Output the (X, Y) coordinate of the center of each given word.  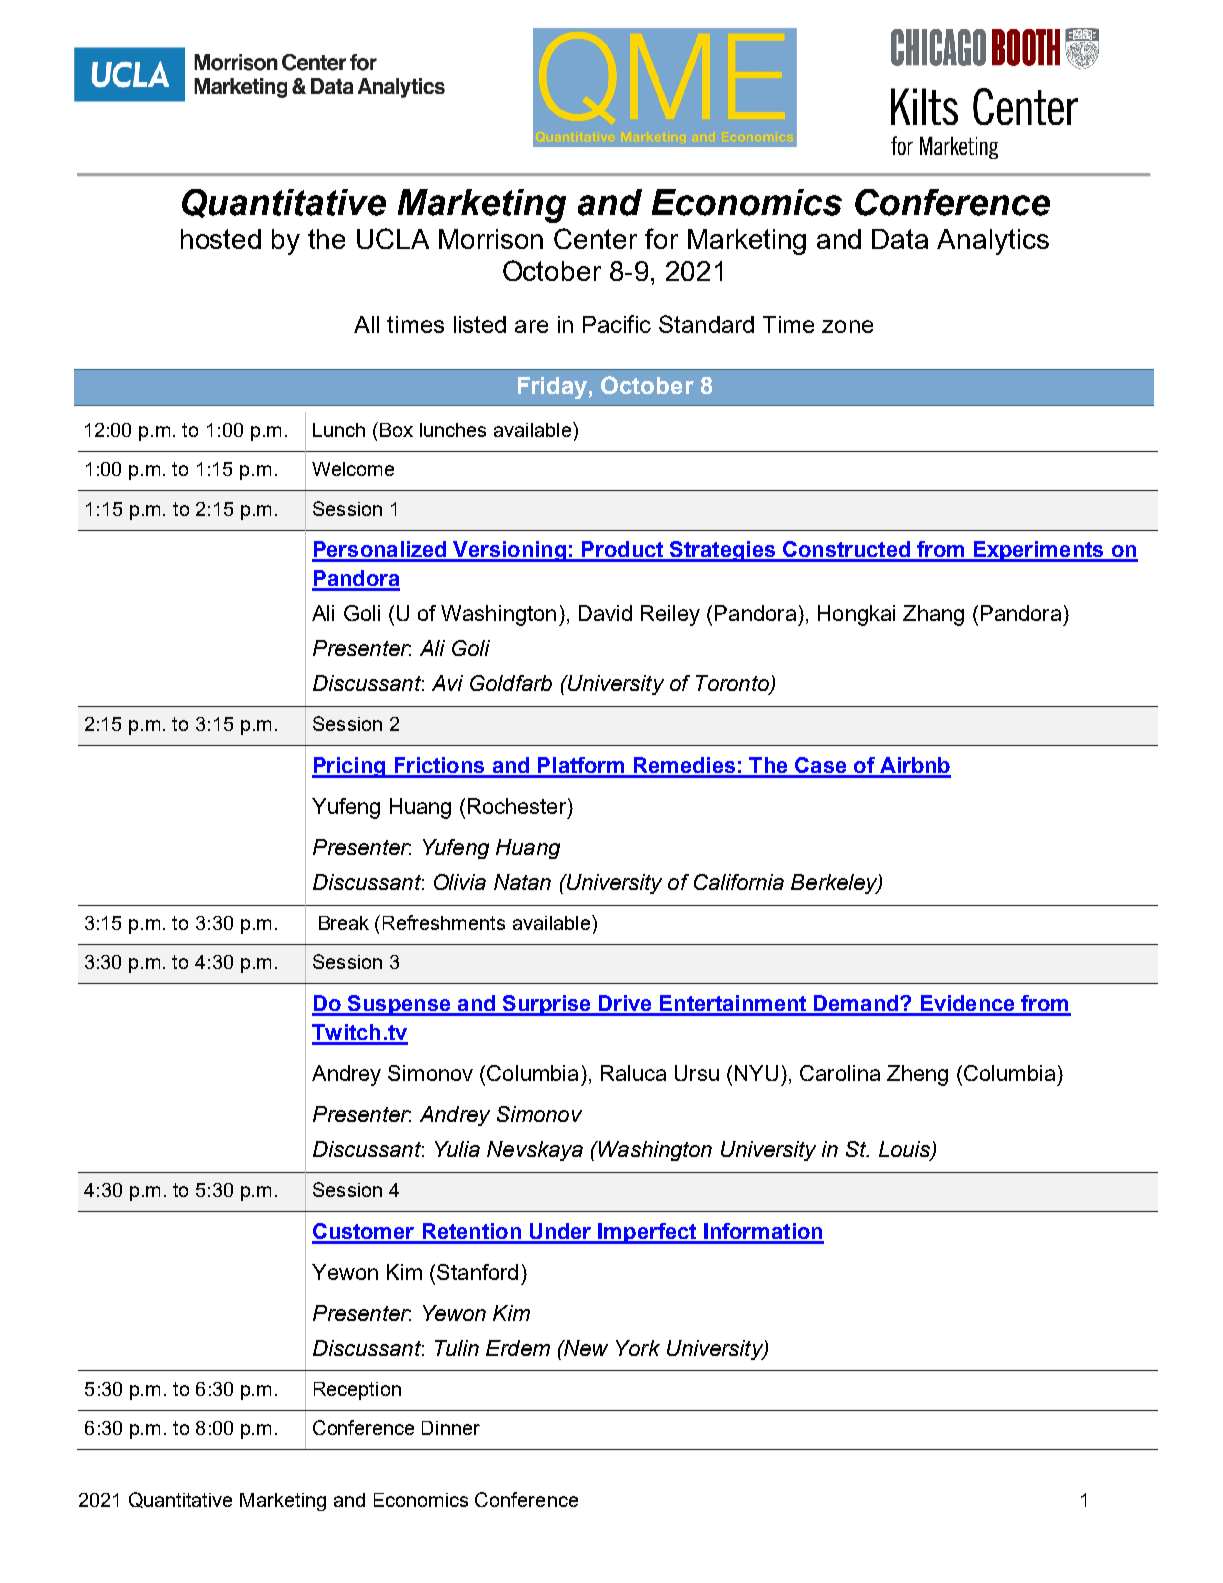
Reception (357, 1391)
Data (900, 239)
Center (595, 238)
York (638, 1348)
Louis (906, 1150)
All (366, 324)
